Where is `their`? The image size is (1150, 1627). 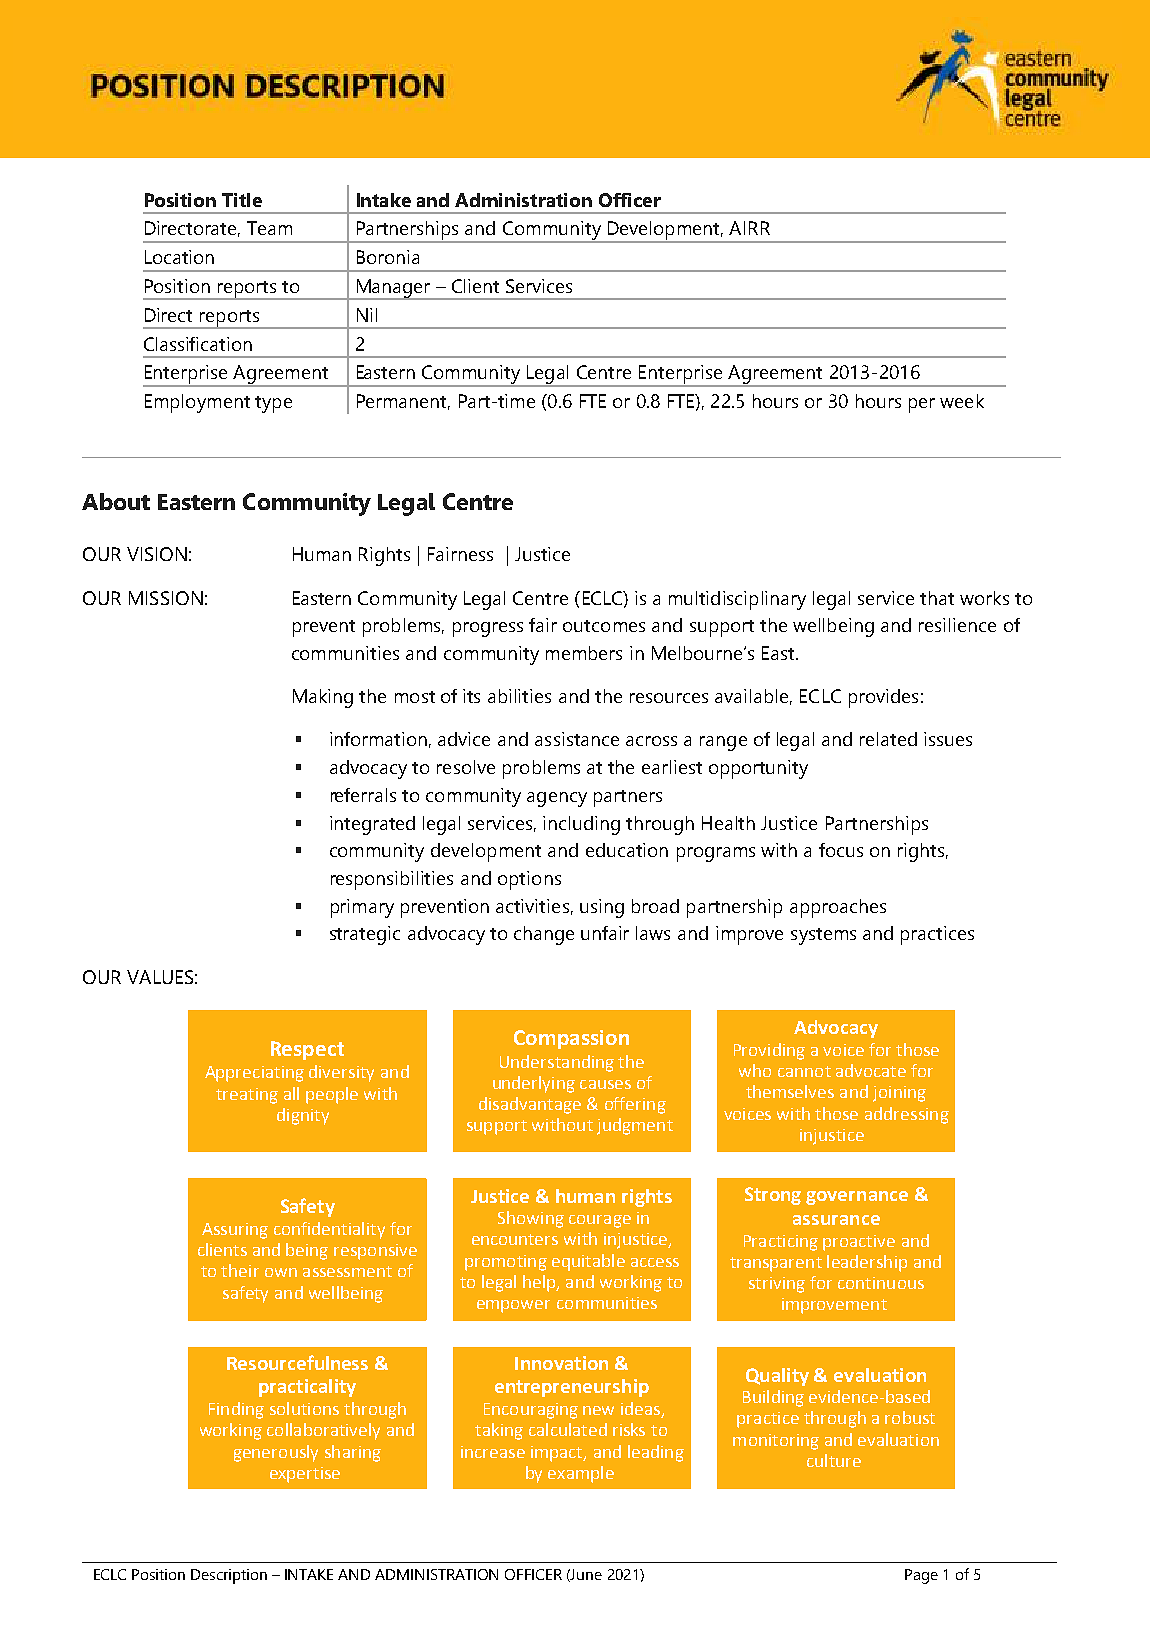 their is located at coordinates (240, 1270).
